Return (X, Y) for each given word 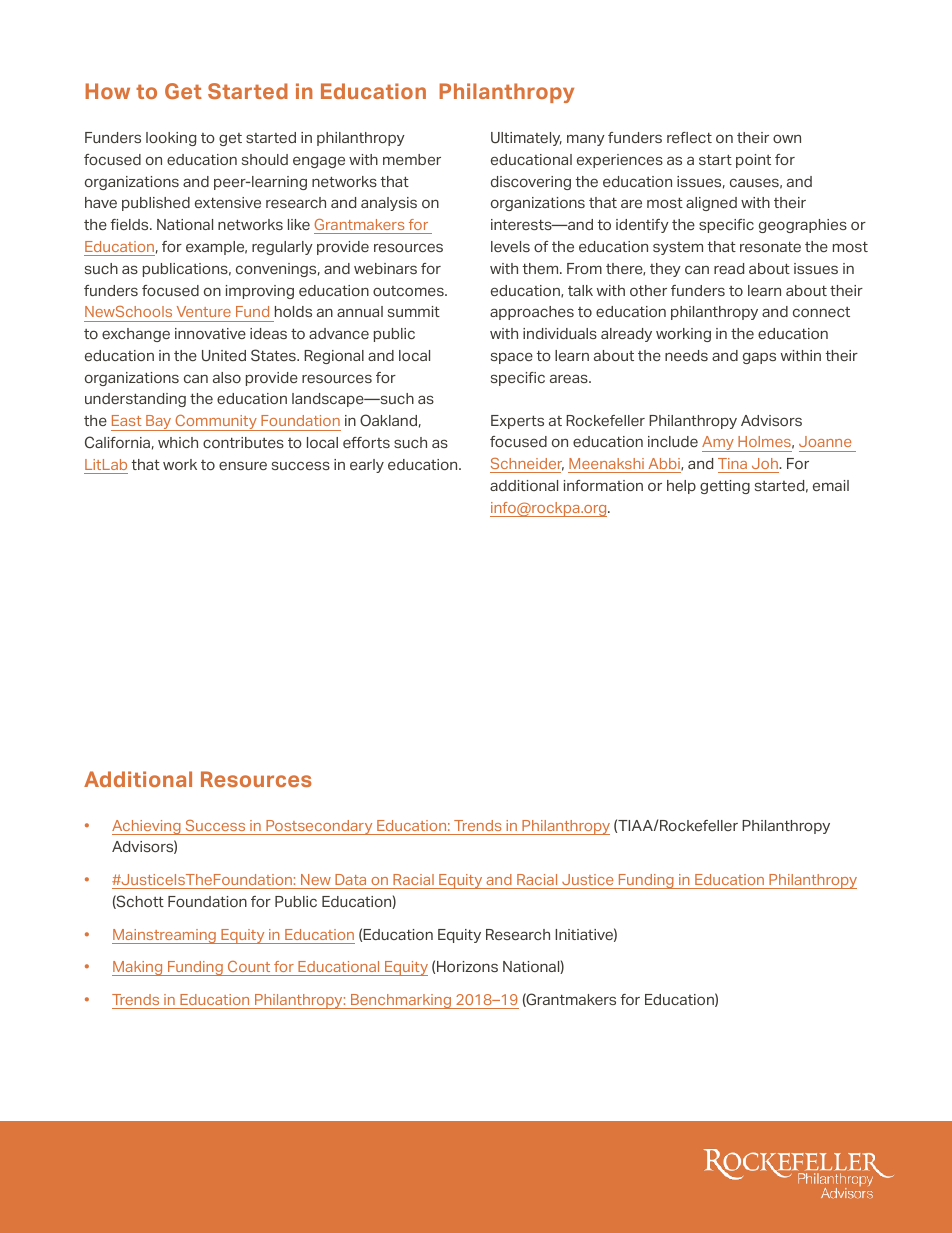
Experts (517, 422)
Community (216, 423)
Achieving (147, 827)
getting (725, 487)
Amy (719, 444)
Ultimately (526, 139)
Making (138, 968)
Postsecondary (319, 827)
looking (171, 139)
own (787, 138)
